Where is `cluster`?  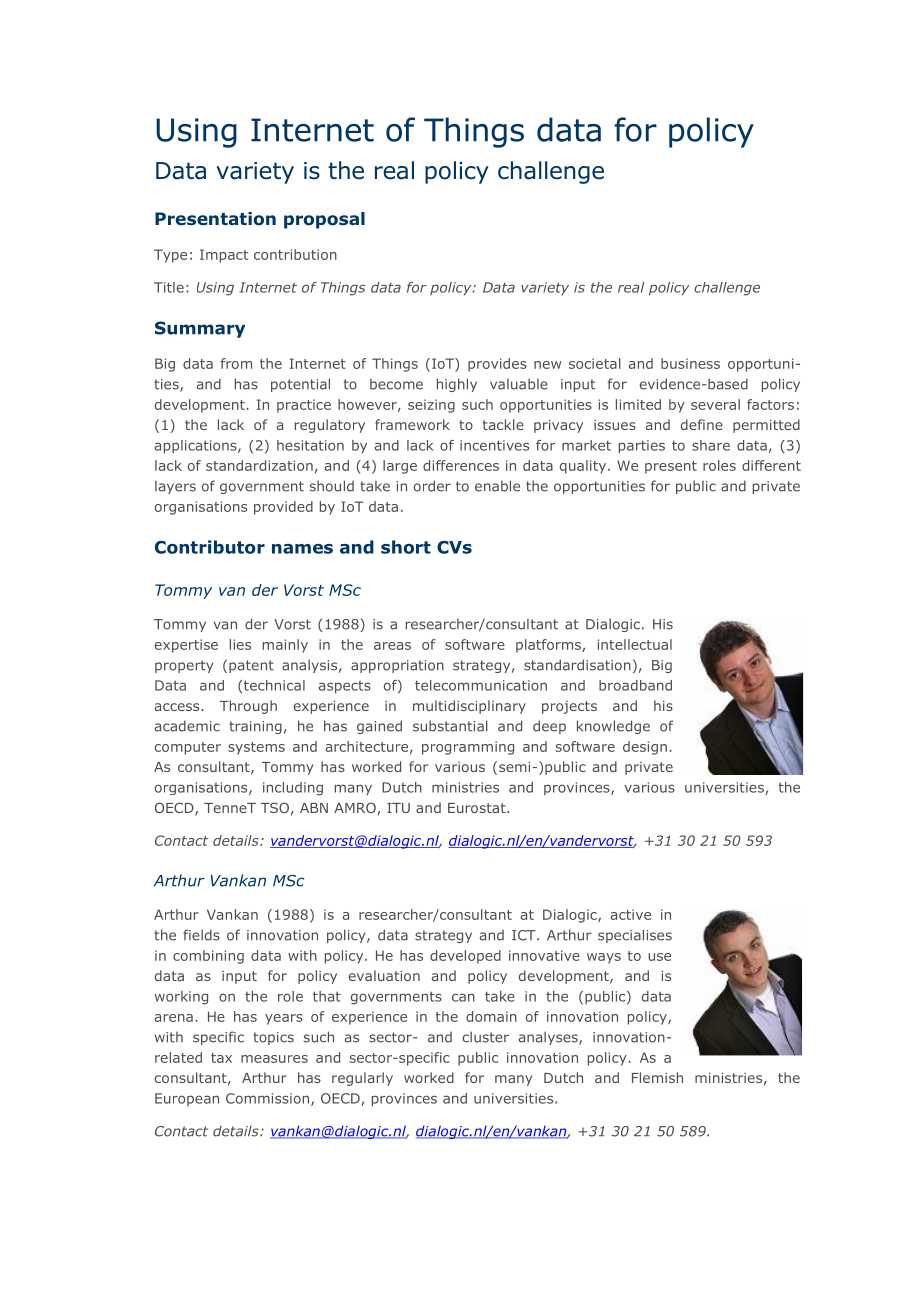 cluster is located at coordinates (486, 1037).
